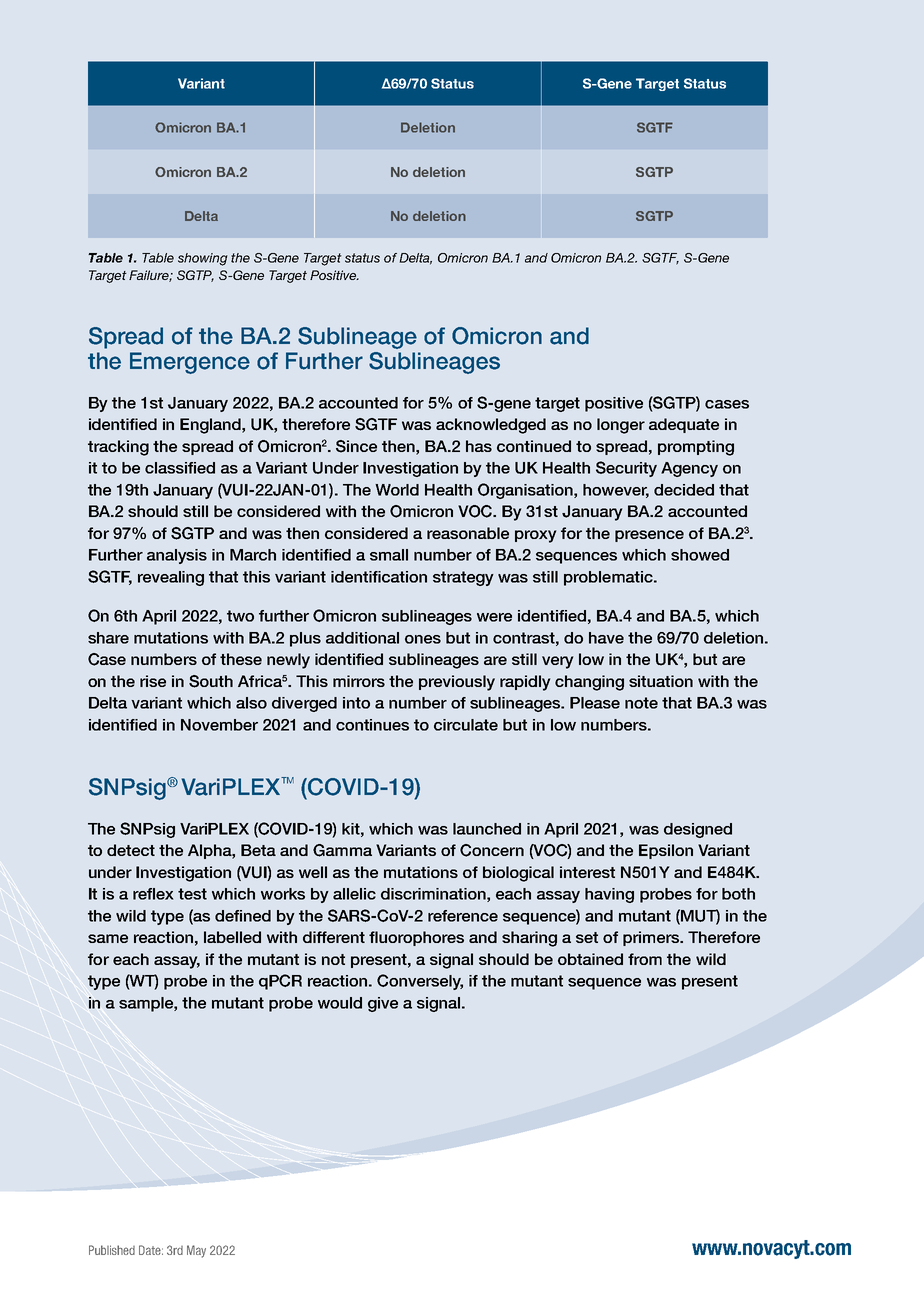 This image has height=1308, width=924. I want to click on adequate, so click(684, 425).
